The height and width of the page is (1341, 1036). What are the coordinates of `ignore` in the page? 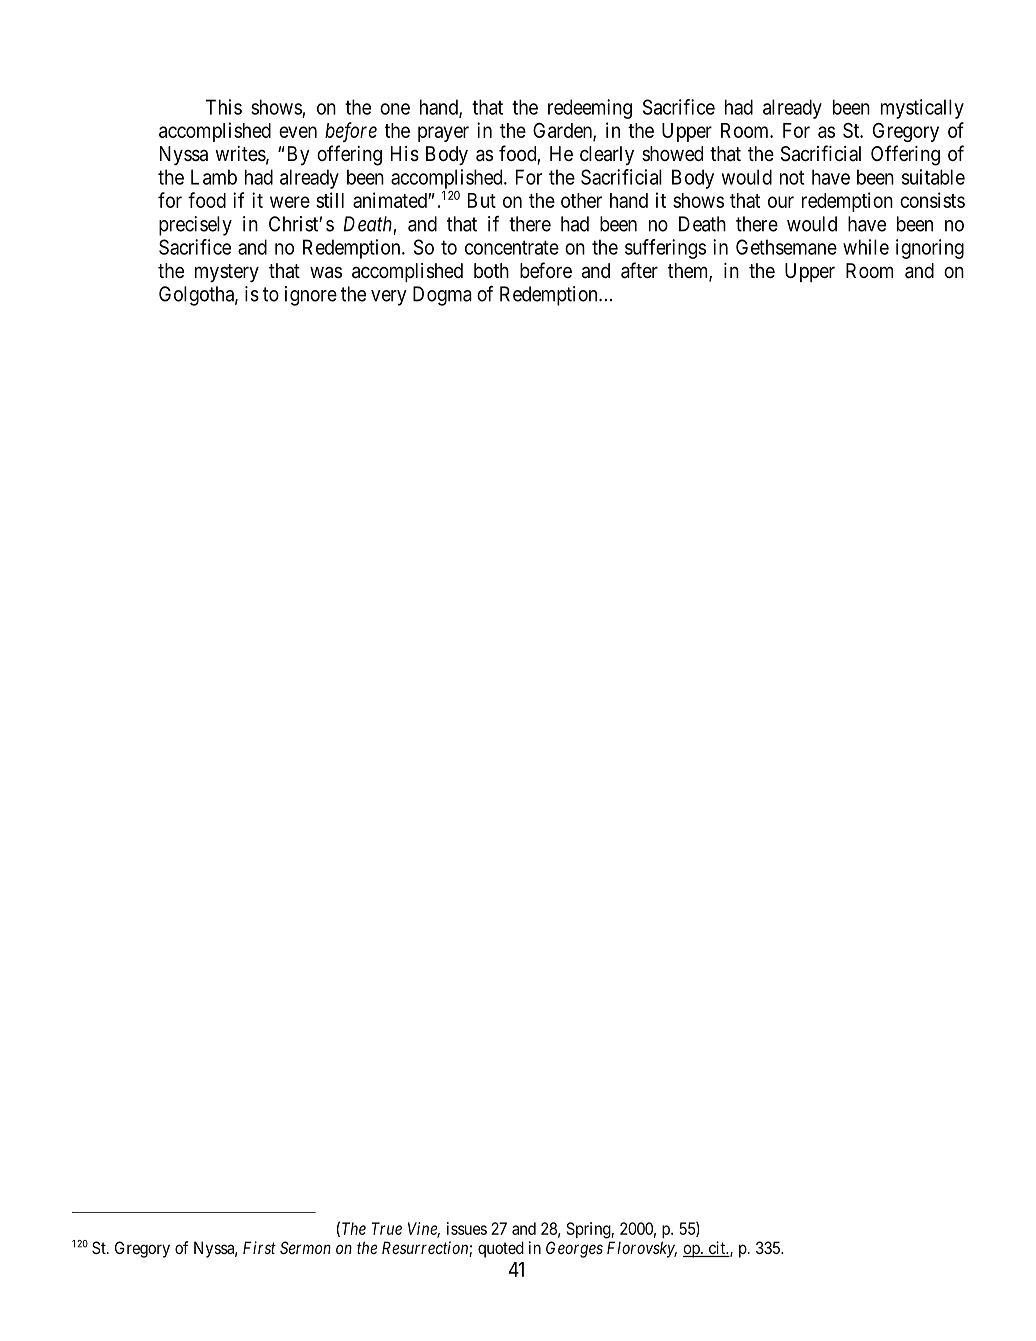 It's located at (311, 296).
